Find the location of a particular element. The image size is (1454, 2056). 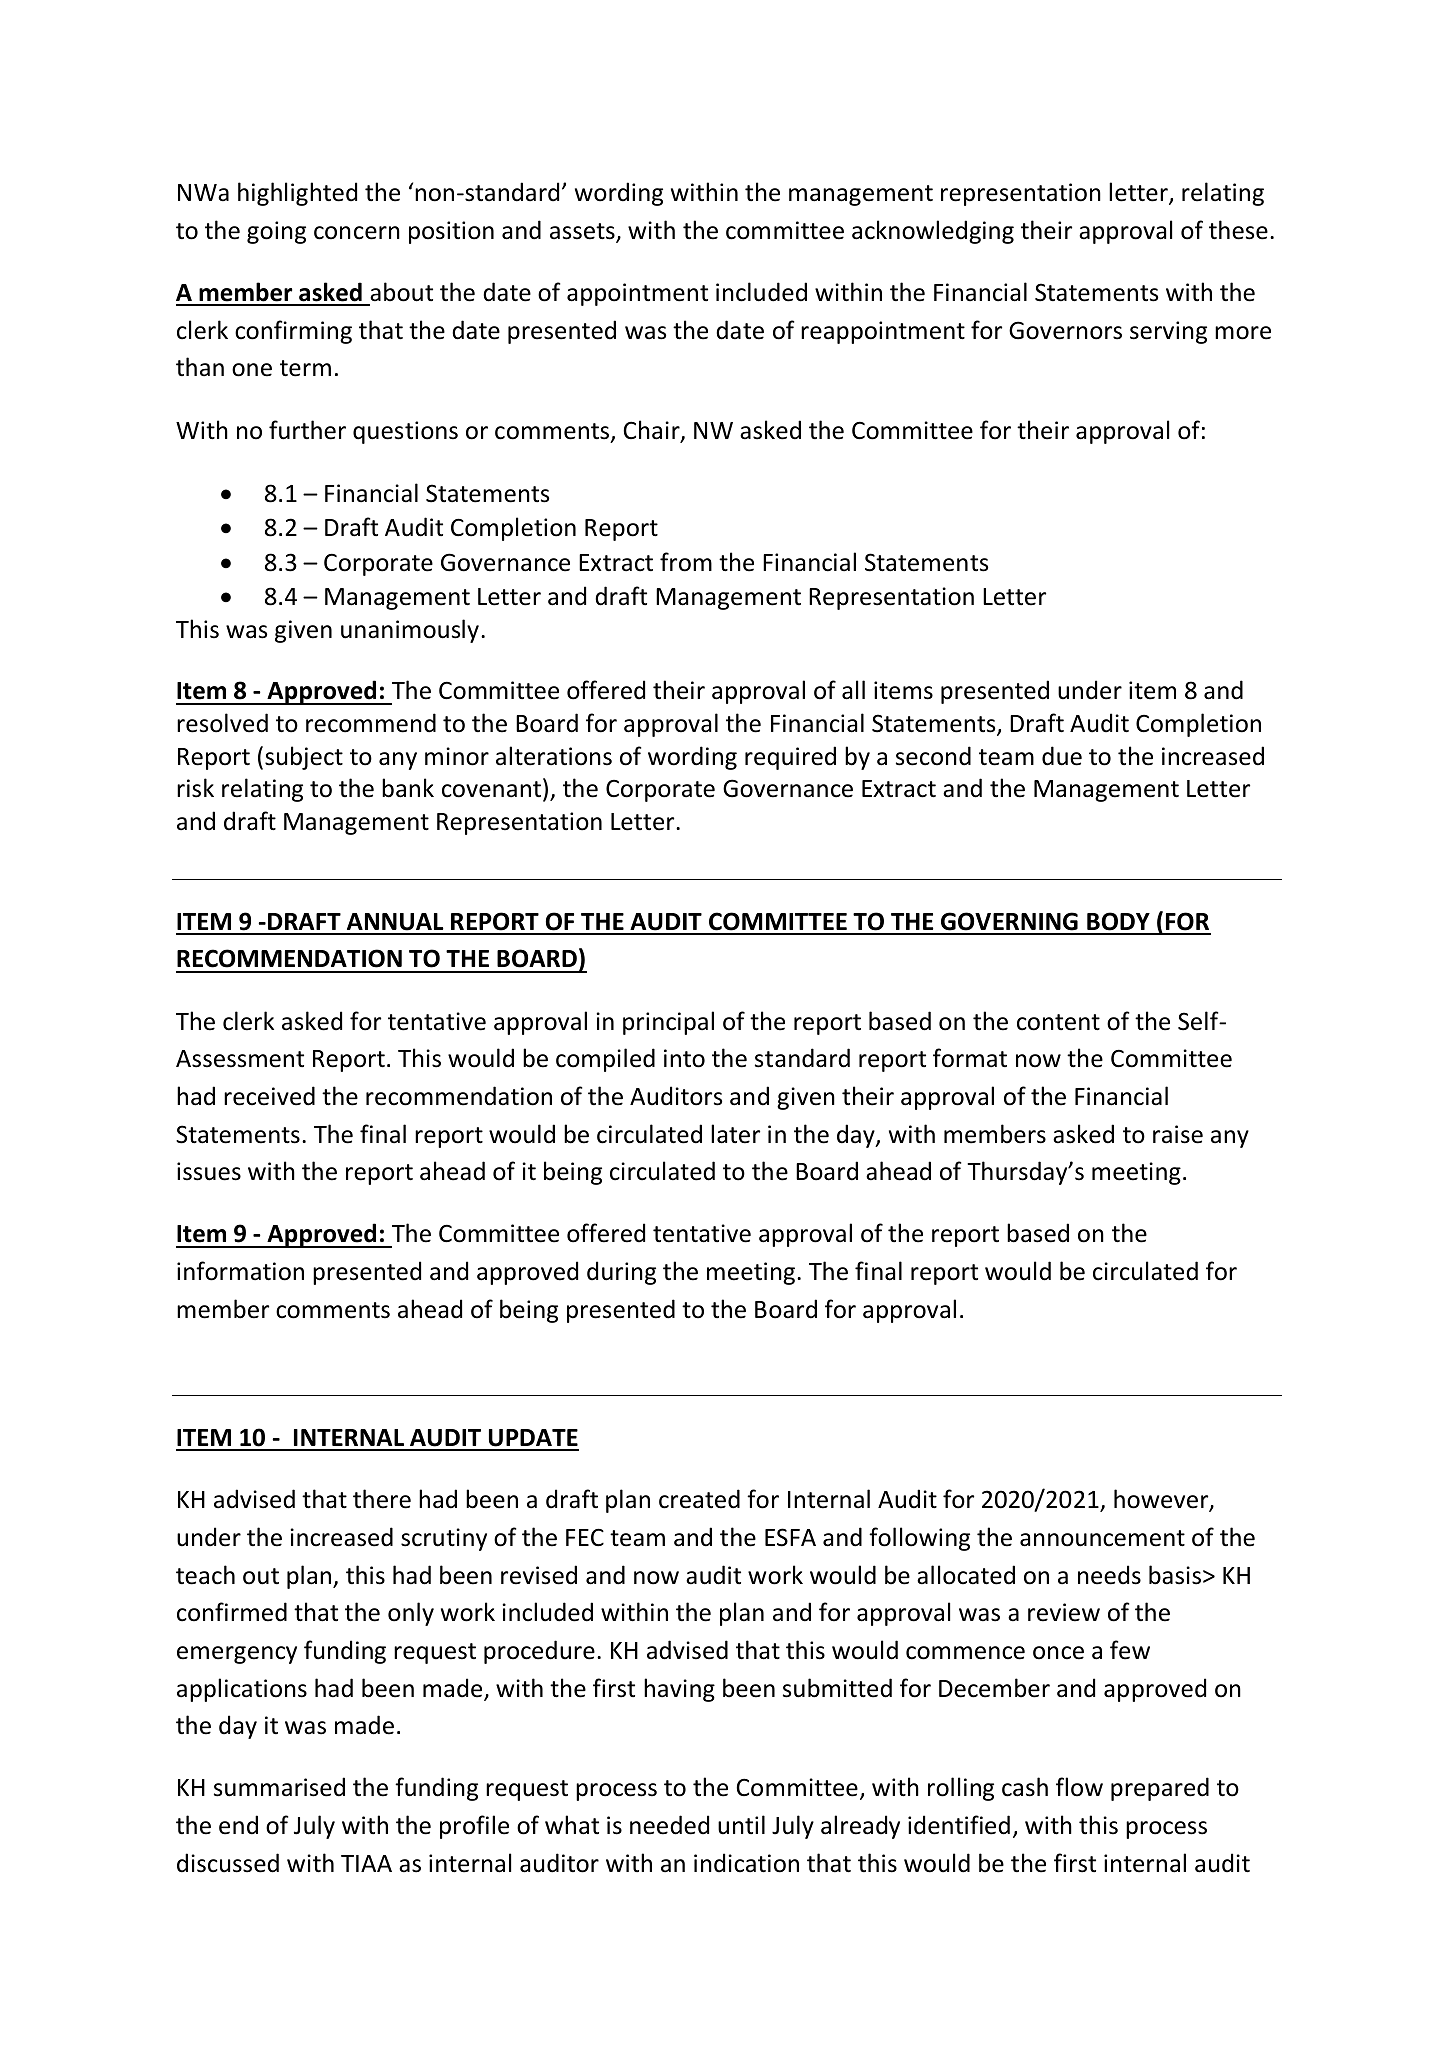

due is located at coordinates (1062, 756).
